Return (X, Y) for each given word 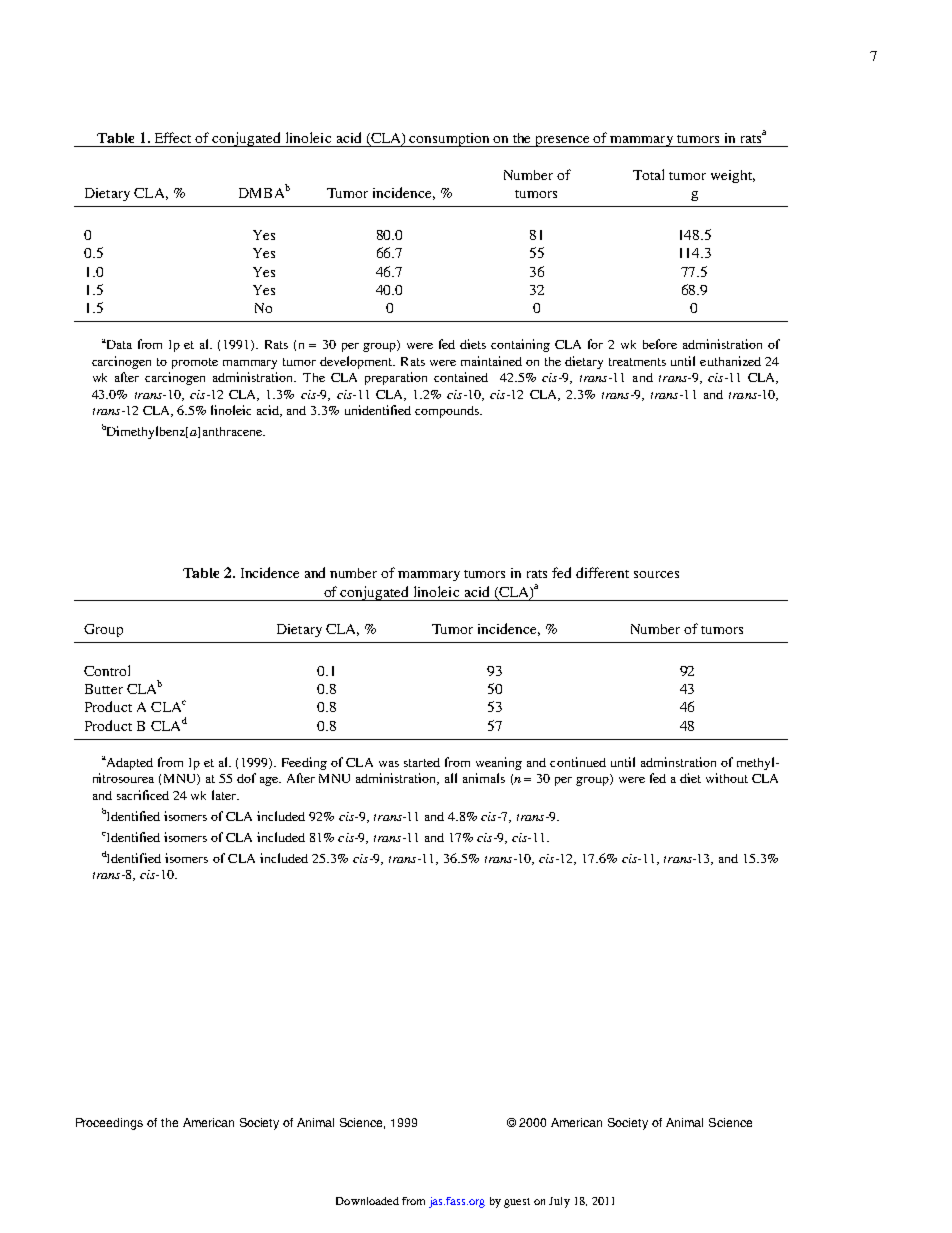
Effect (173, 137)
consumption (450, 140)
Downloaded (367, 1201)
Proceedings (109, 1124)
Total (648, 174)
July (559, 1202)
